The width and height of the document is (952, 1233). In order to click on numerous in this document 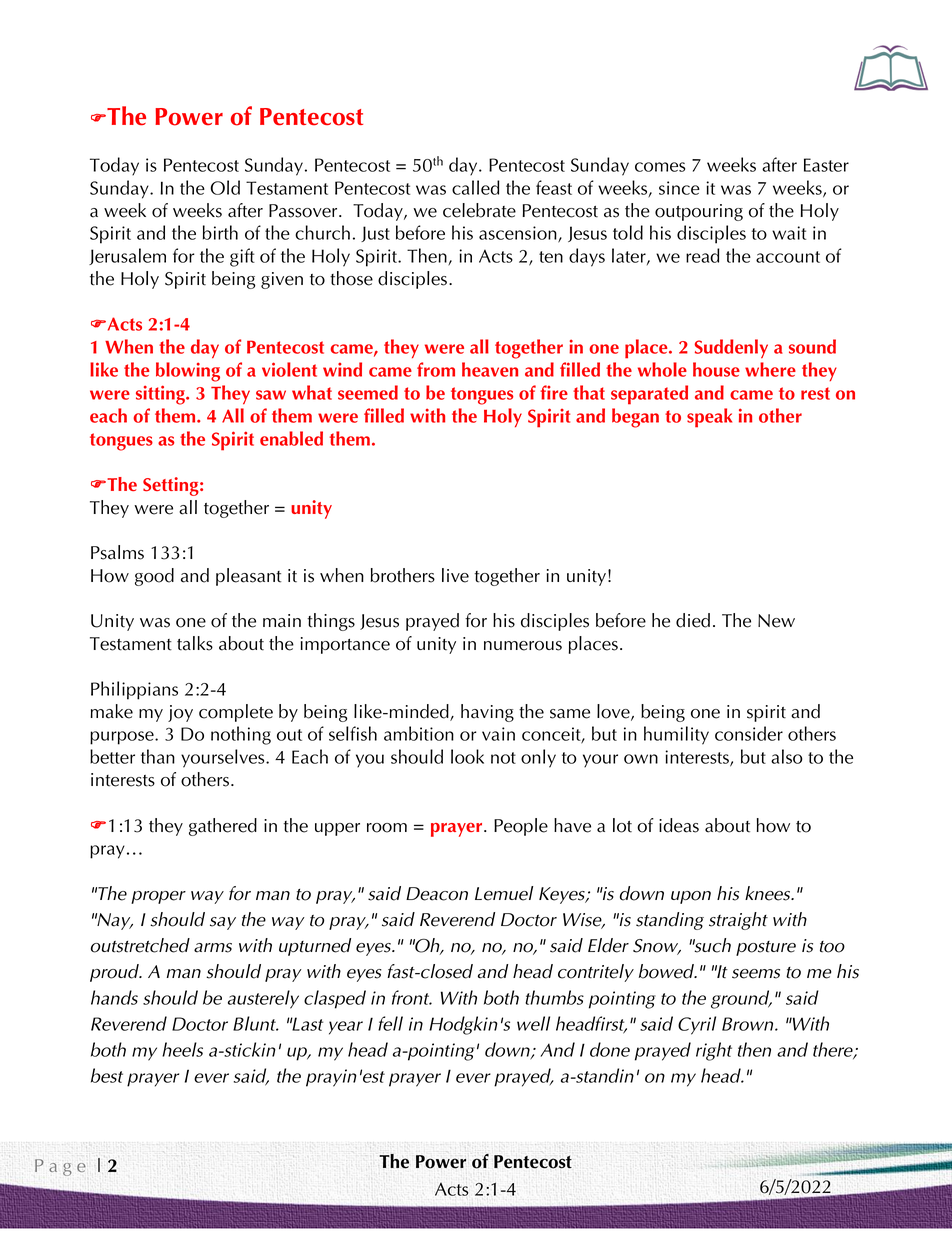, I will do `click(523, 646)`.
